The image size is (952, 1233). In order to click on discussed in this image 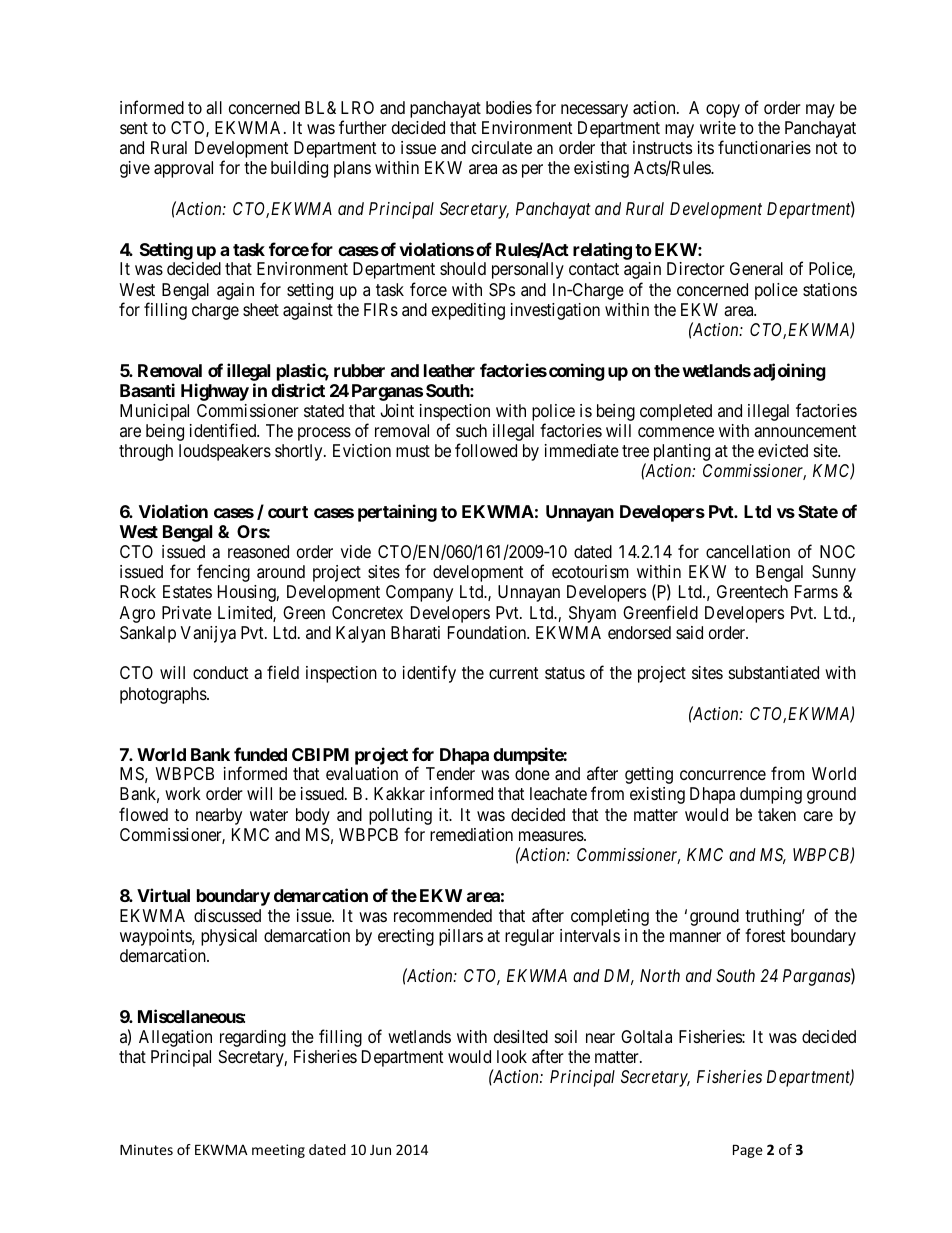, I will do `click(227, 915)`.
